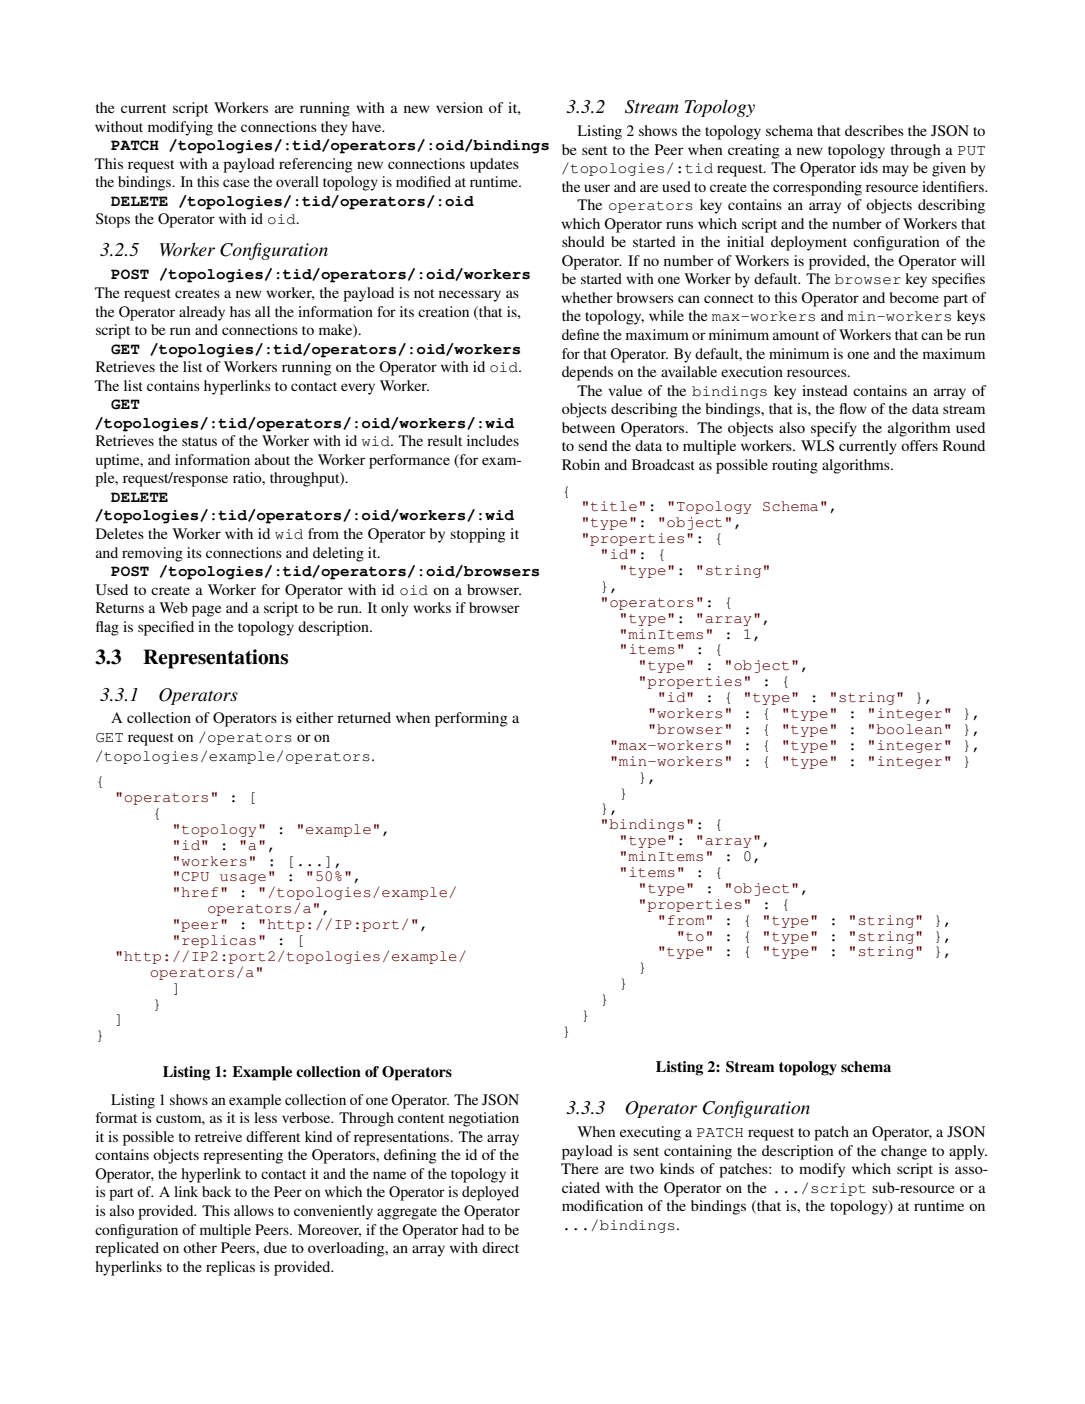 The height and width of the screenshot is (1404, 1085). What do you see at coordinates (909, 729) in the screenshot?
I see `boolean` at bounding box center [909, 729].
